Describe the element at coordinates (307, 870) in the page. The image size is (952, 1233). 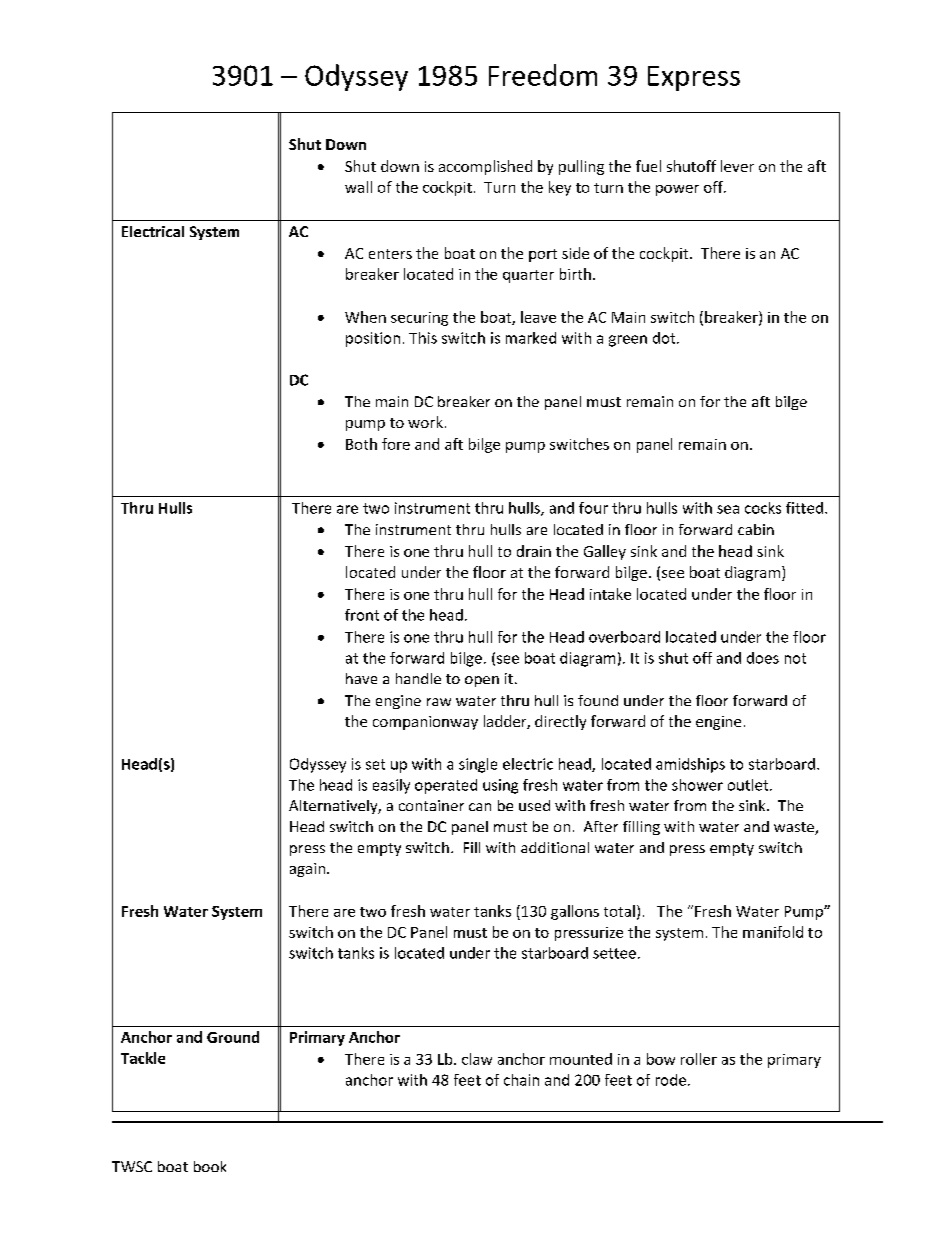
I see `again` at that location.
